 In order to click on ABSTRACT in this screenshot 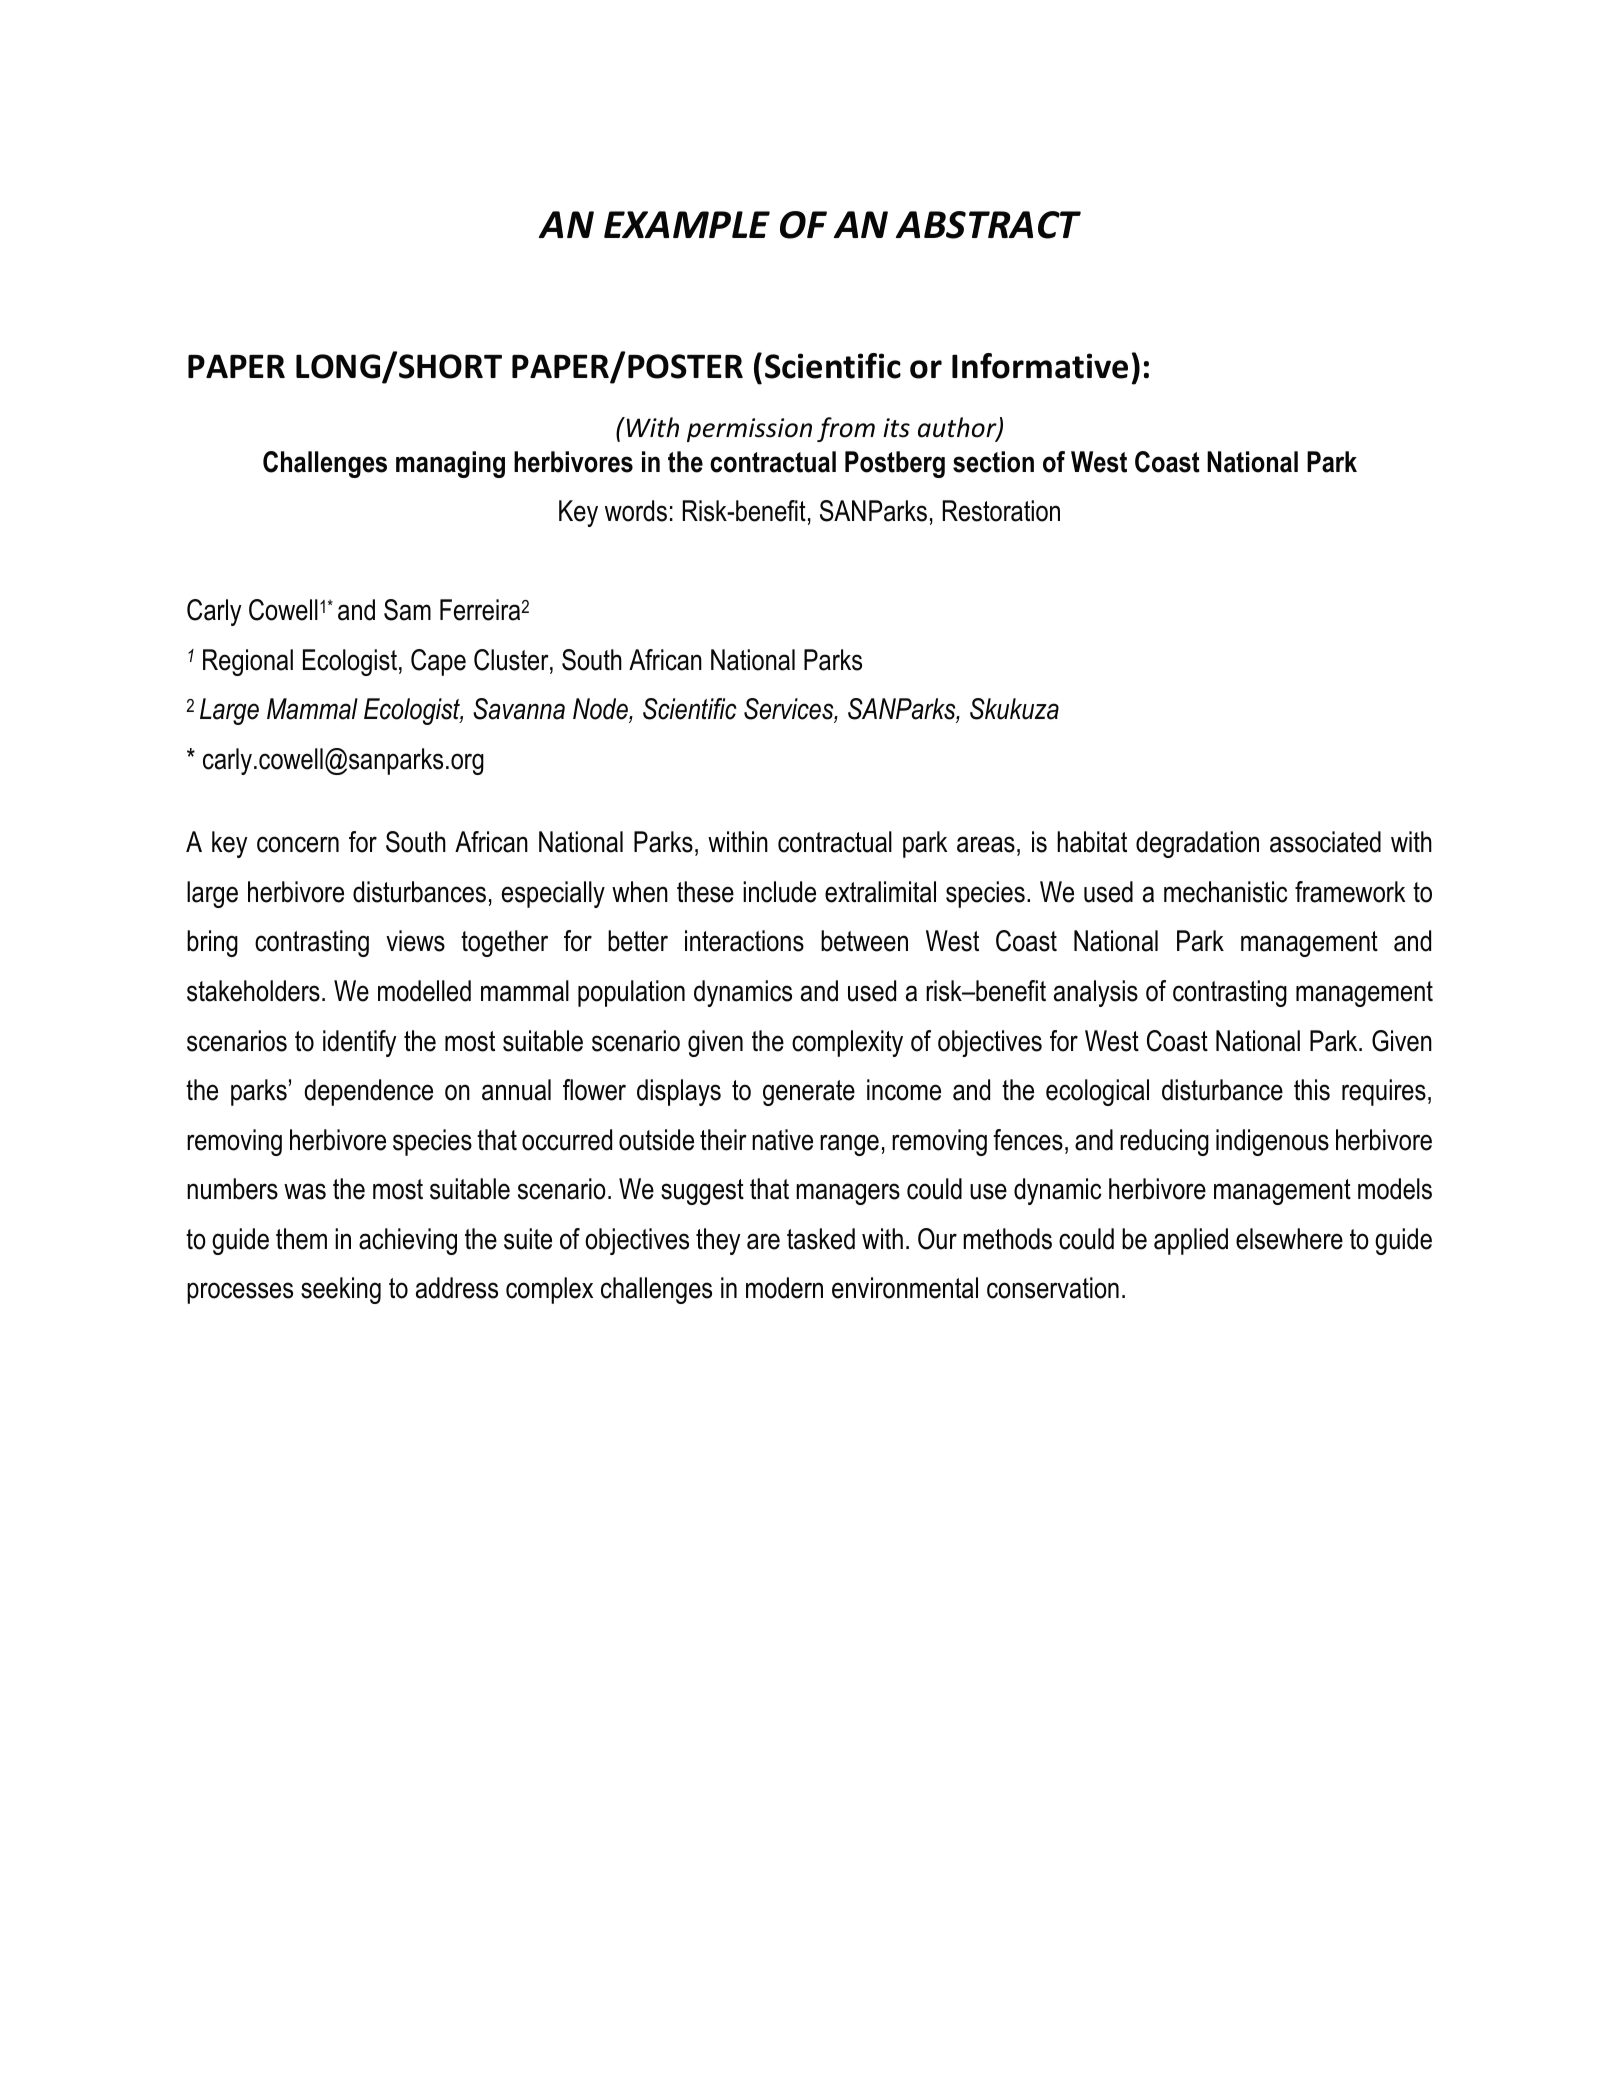, I will do `click(988, 225)`.
